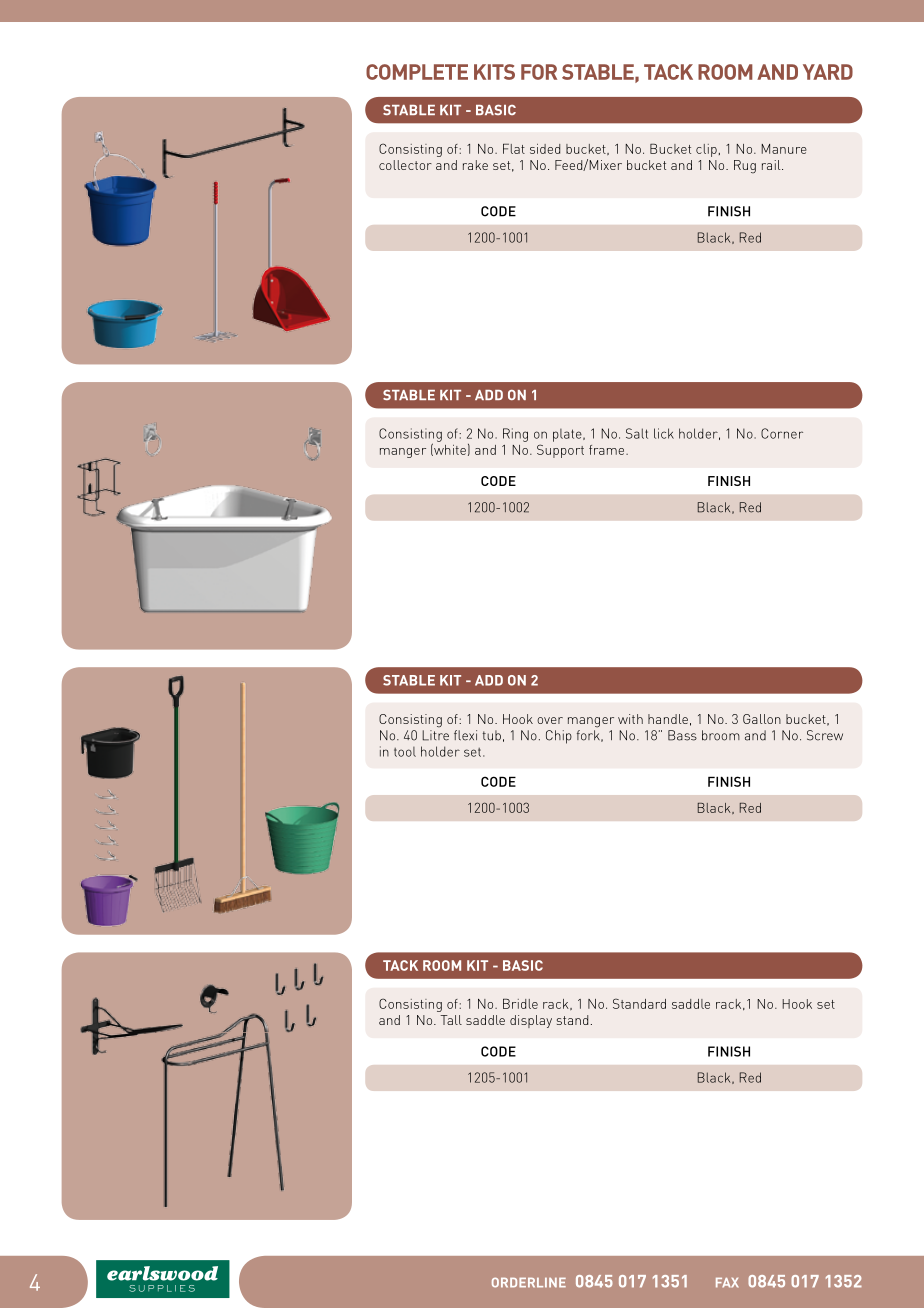 The image size is (924, 1308). Describe the element at coordinates (637, 433) in the document. I see `Salt` at that location.
